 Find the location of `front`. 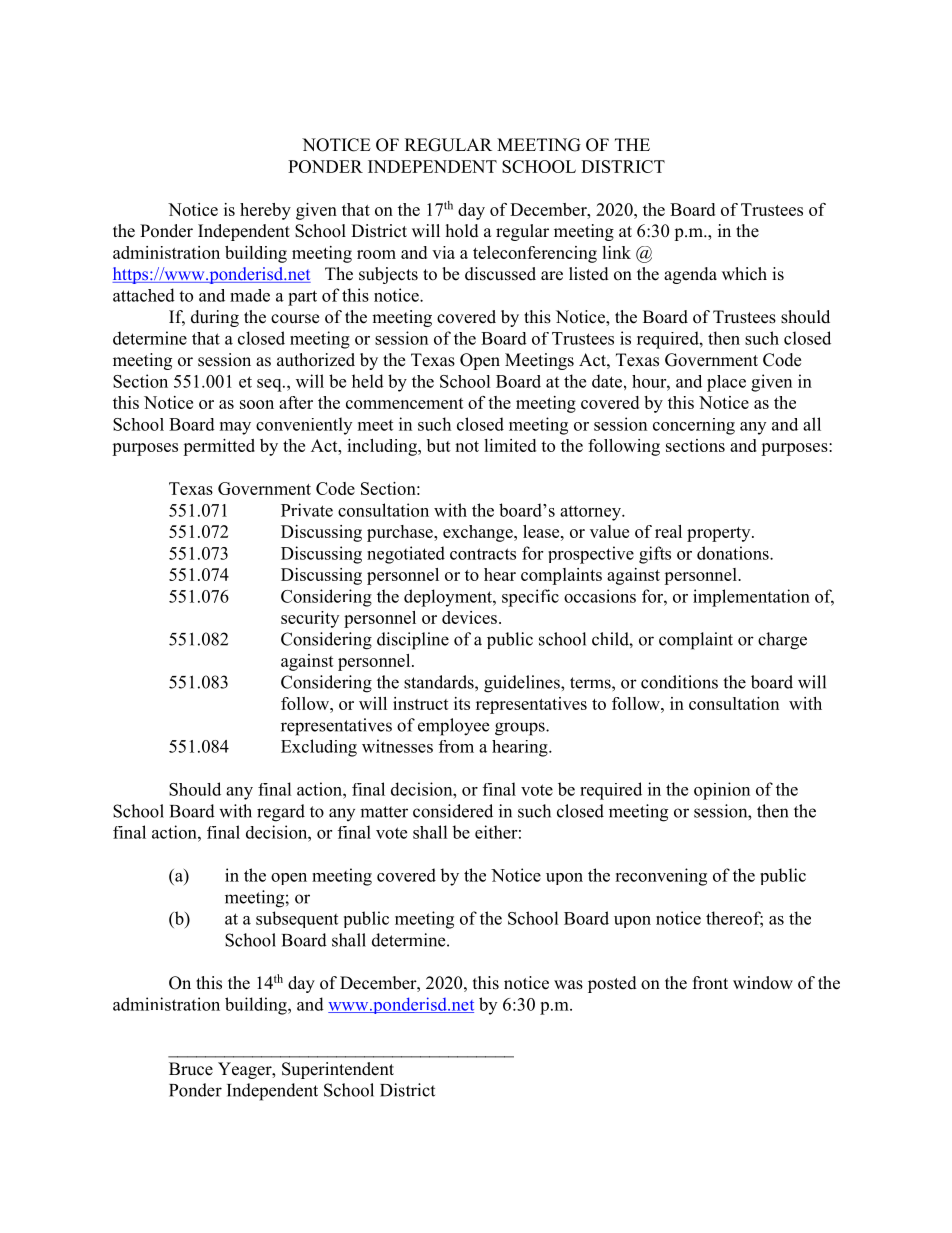

front is located at coordinates (710, 983).
